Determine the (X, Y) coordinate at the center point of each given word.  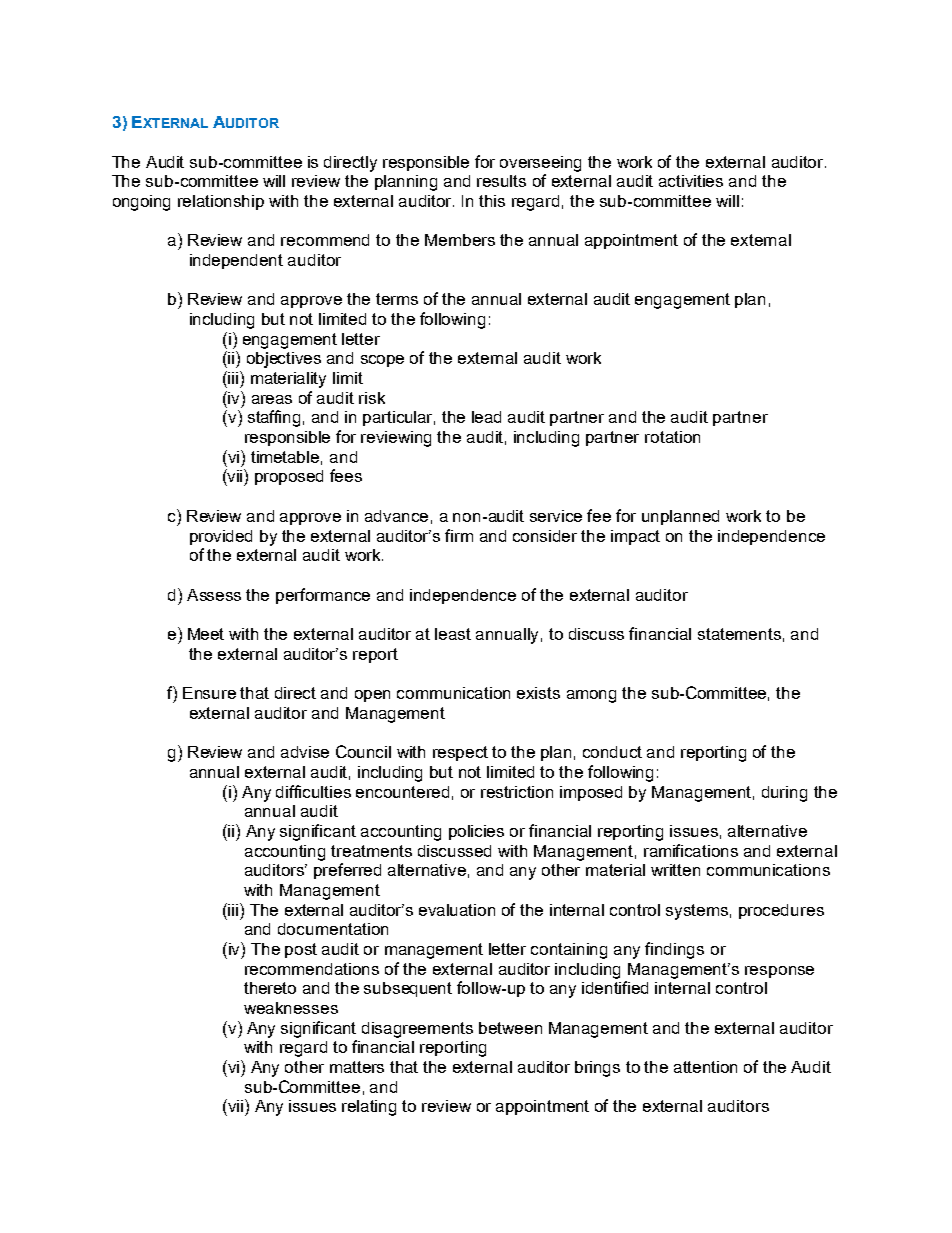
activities (691, 181)
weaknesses (291, 1008)
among (591, 696)
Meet (206, 634)
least (453, 634)
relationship (221, 202)
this (492, 201)
